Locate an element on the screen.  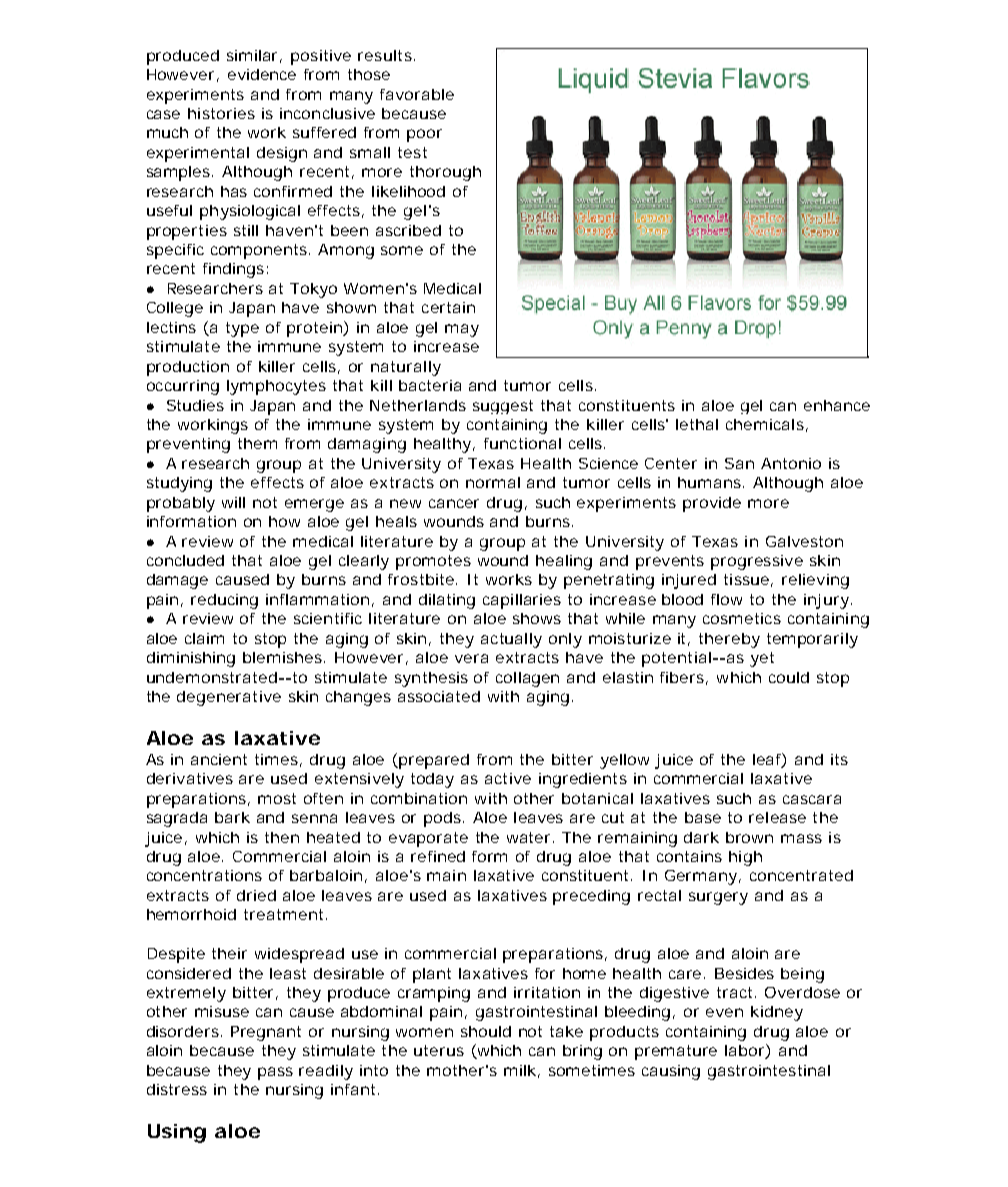
thorough is located at coordinates (445, 173).
